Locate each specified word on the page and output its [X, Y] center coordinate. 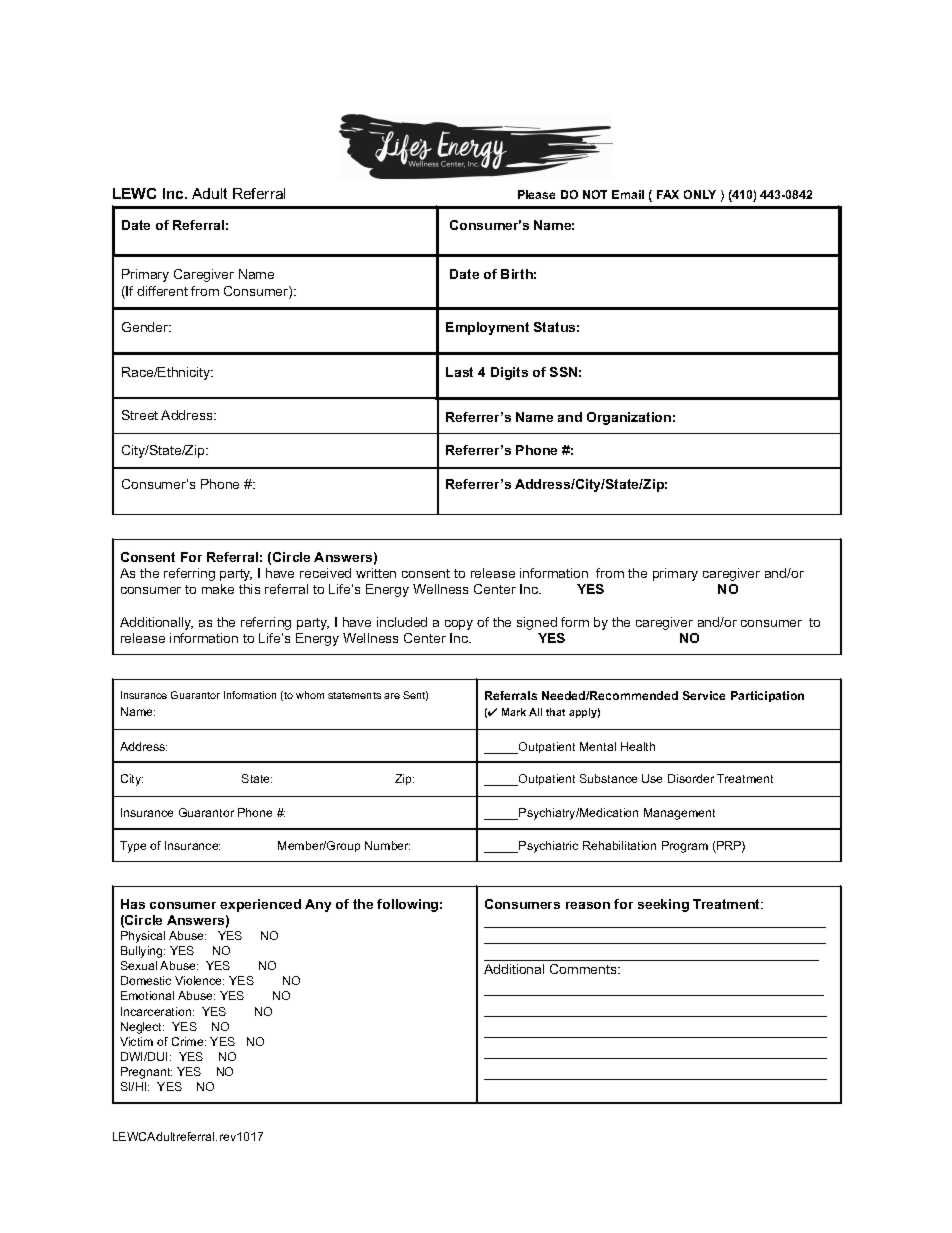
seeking [663, 905]
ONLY [700, 194]
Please [536, 194]
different [162, 291]
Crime [189, 1041]
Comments [584, 969]
